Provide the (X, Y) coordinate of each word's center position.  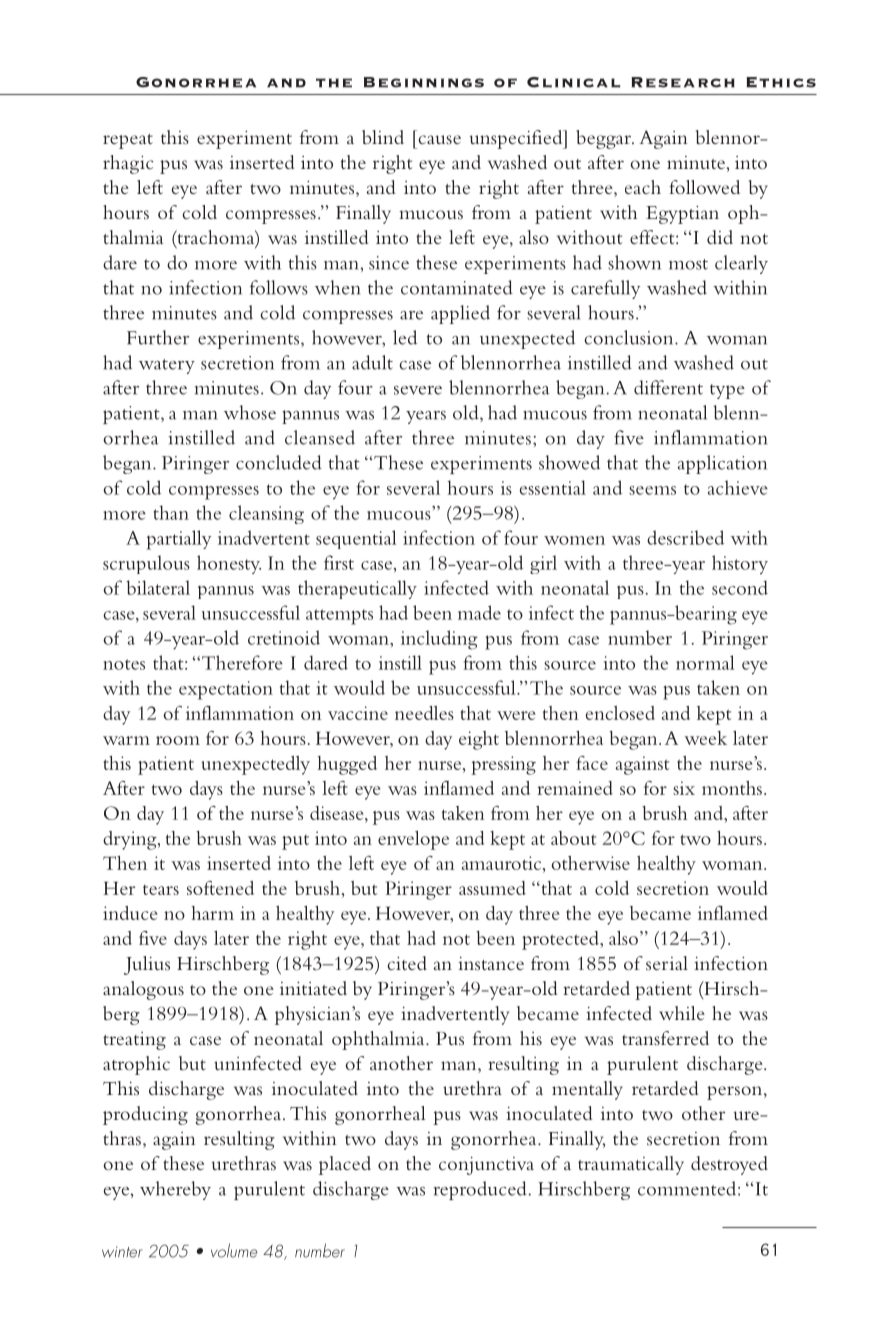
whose (250, 412)
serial (667, 963)
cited (407, 963)
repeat (128, 141)
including (439, 640)
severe (418, 390)
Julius (147, 965)
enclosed (620, 713)
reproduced (481, 1190)
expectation (226, 690)
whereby (175, 1190)
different (668, 387)
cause (439, 139)
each (643, 187)
